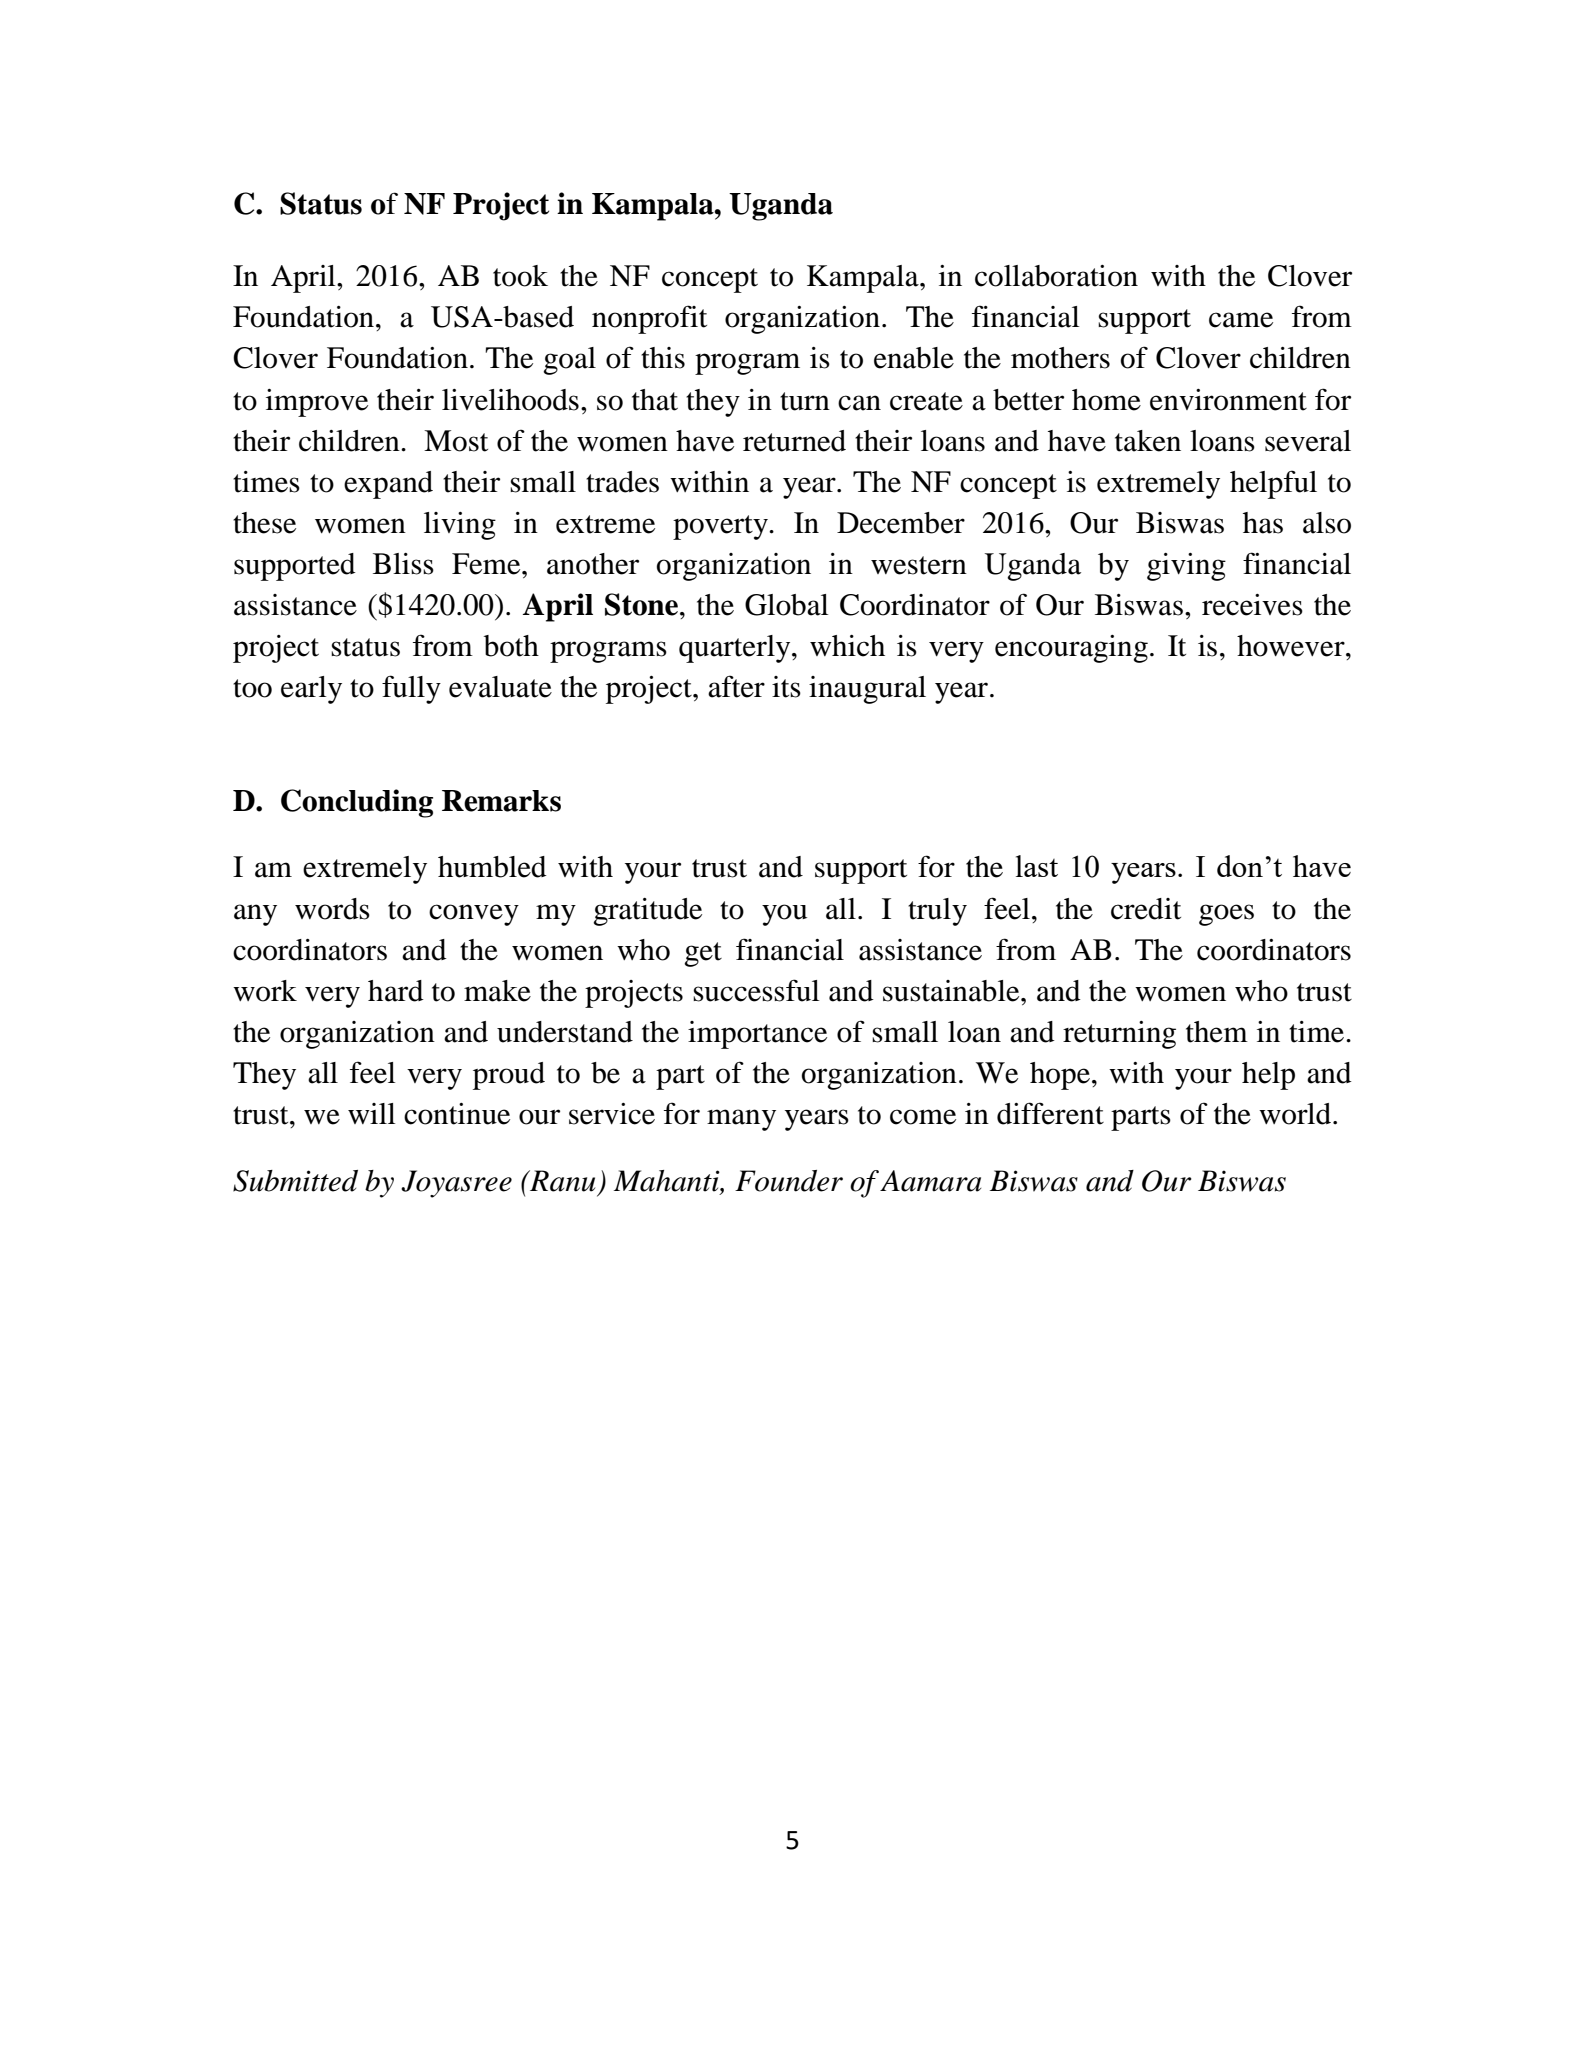 The image size is (1585, 2051). What do you see at coordinates (786, 605) in the screenshot?
I see `Global` at bounding box center [786, 605].
